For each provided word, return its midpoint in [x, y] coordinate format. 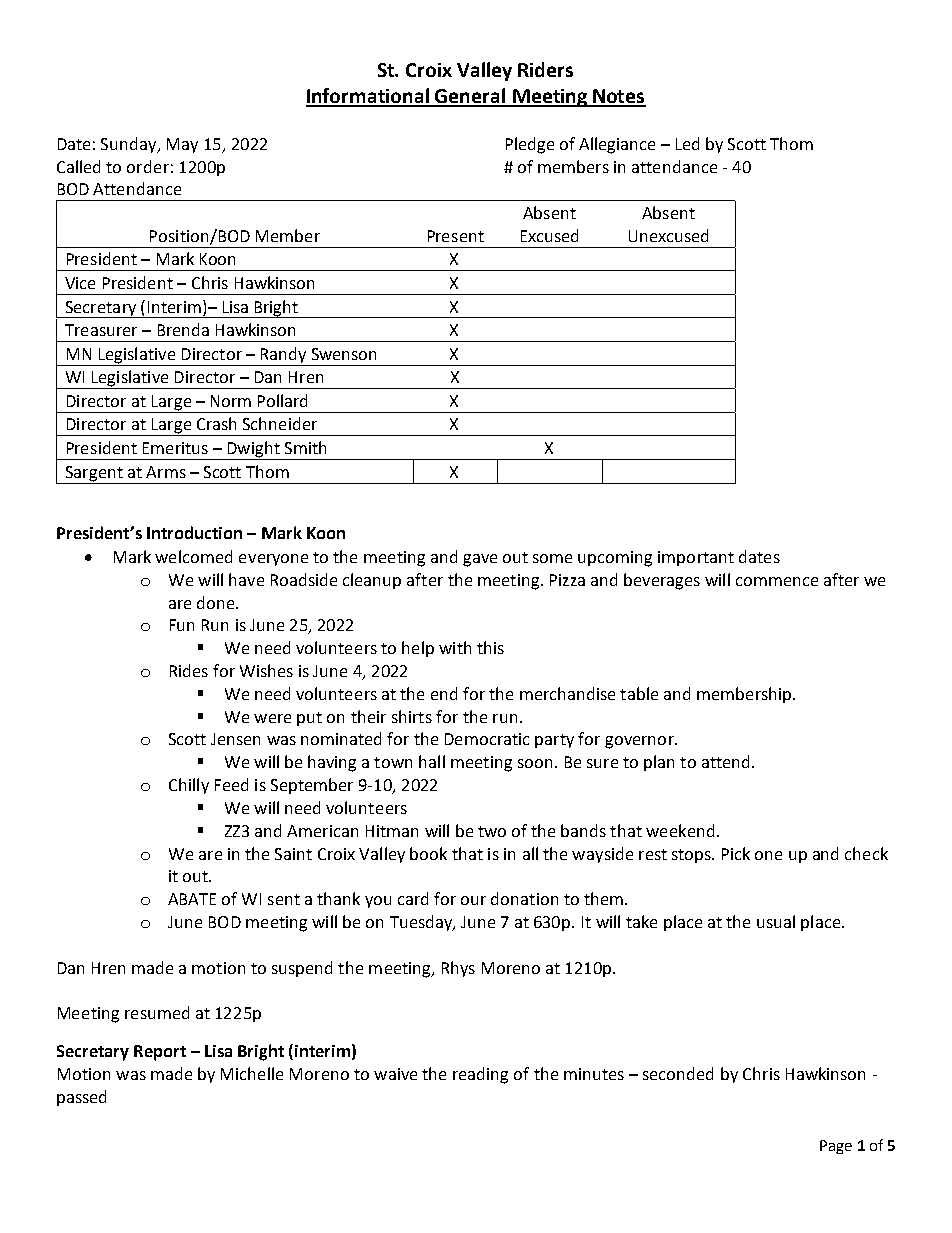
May [182, 145]
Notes [618, 97]
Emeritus [175, 448]
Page [836, 1147]
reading [480, 1075]
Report [160, 1053]
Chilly [189, 786]
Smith [305, 447]
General [471, 97]
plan [659, 763]
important [696, 558]
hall [432, 761]
